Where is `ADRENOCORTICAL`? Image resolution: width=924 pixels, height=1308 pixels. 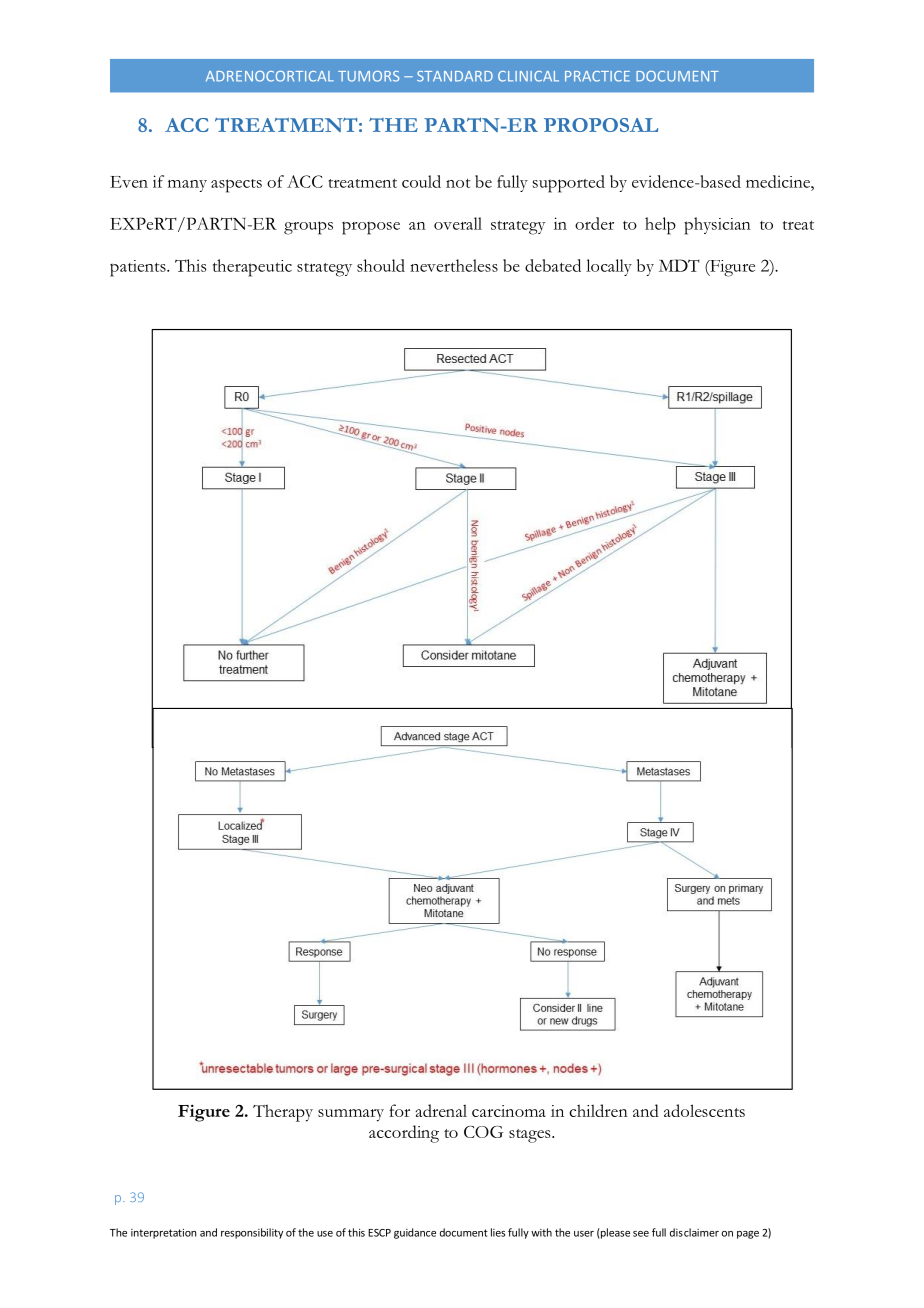
ADRENOCORTICAL is located at coordinates (270, 76).
